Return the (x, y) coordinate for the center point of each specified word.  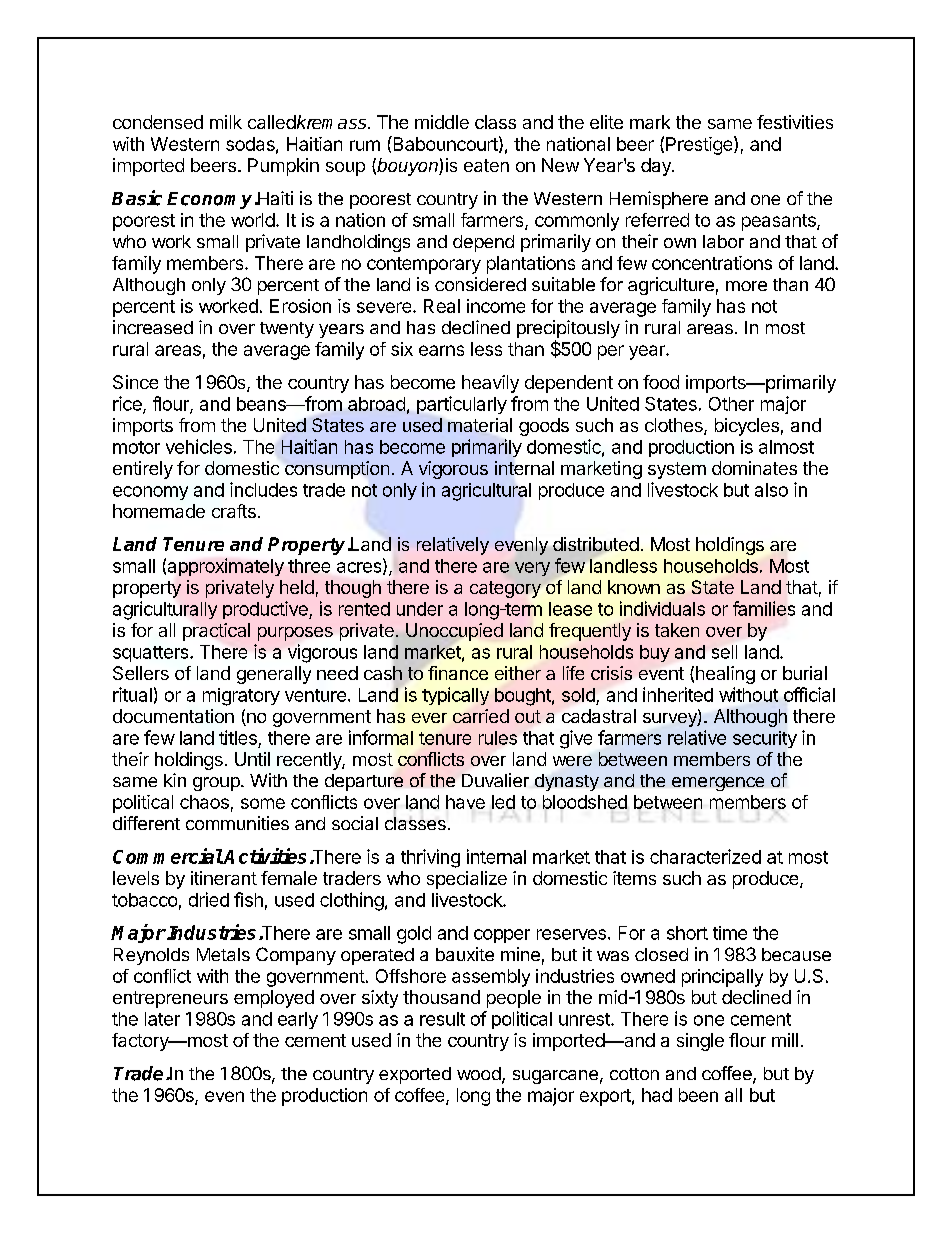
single (700, 1042)
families (764, 608)
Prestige (700, 145)
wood (479, 1073)
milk (226, 122)
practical (216, 632)
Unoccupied (454, 632)
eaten (486, 165)
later (162, 1019)
